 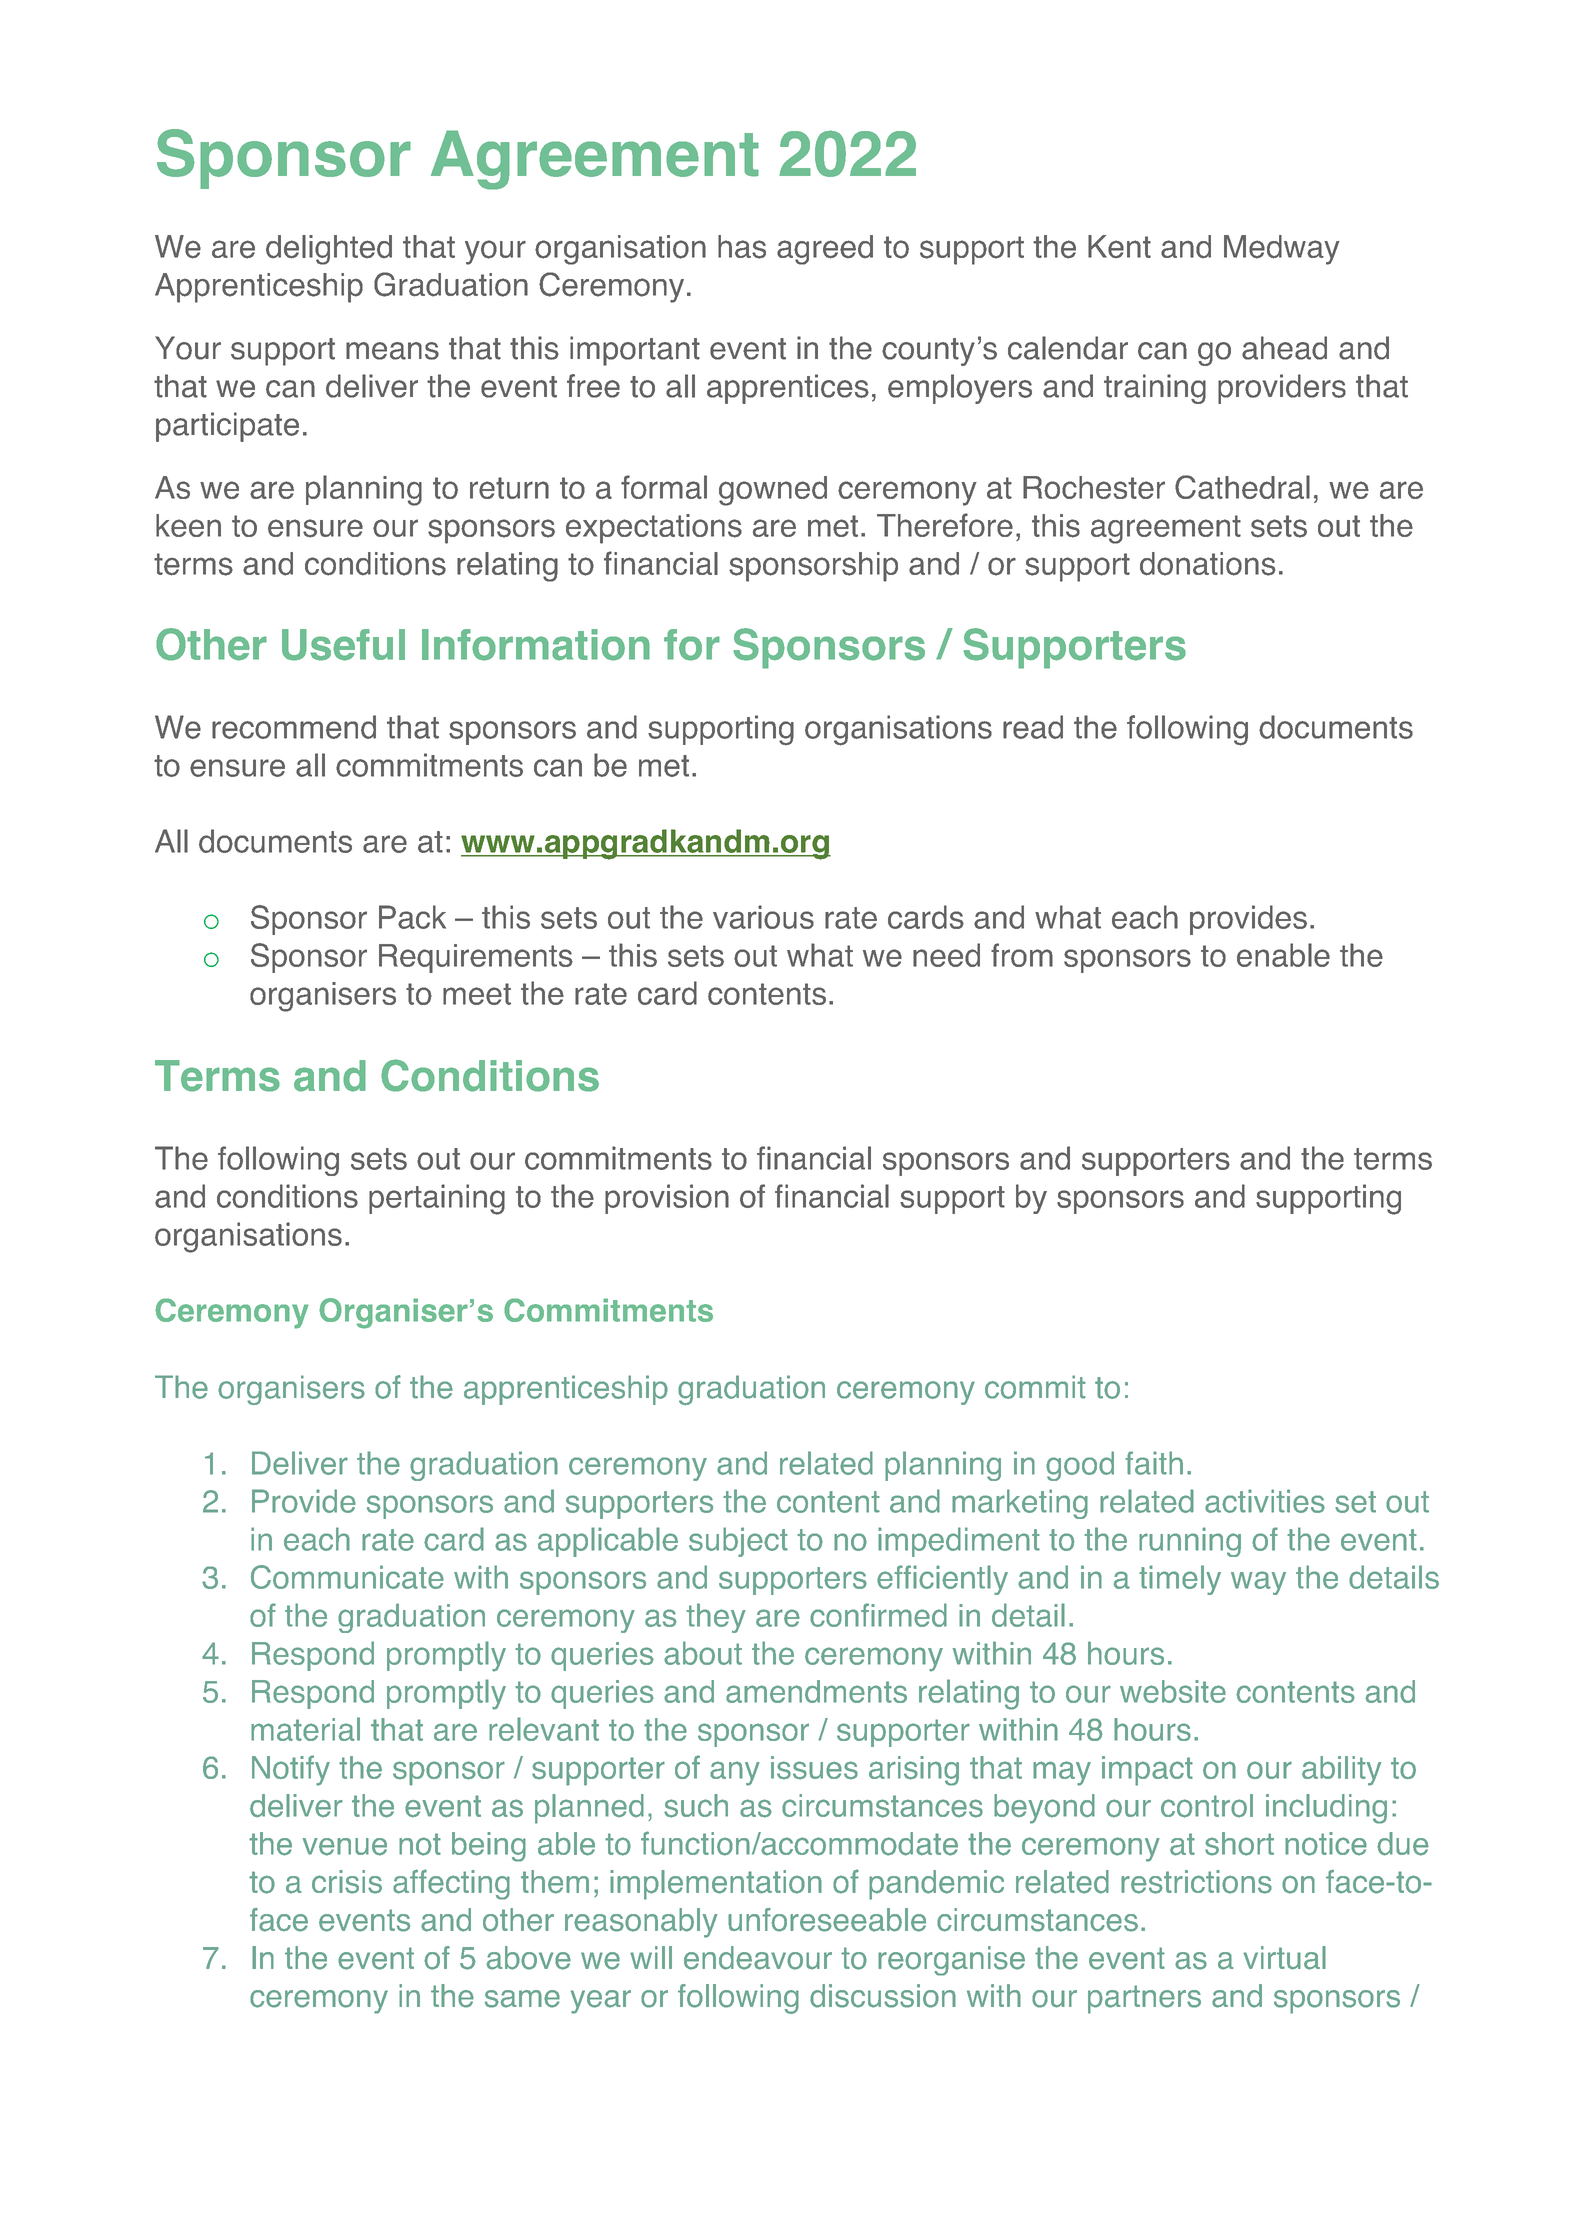 I want to click on agreed, so click(x=825, y=250).
